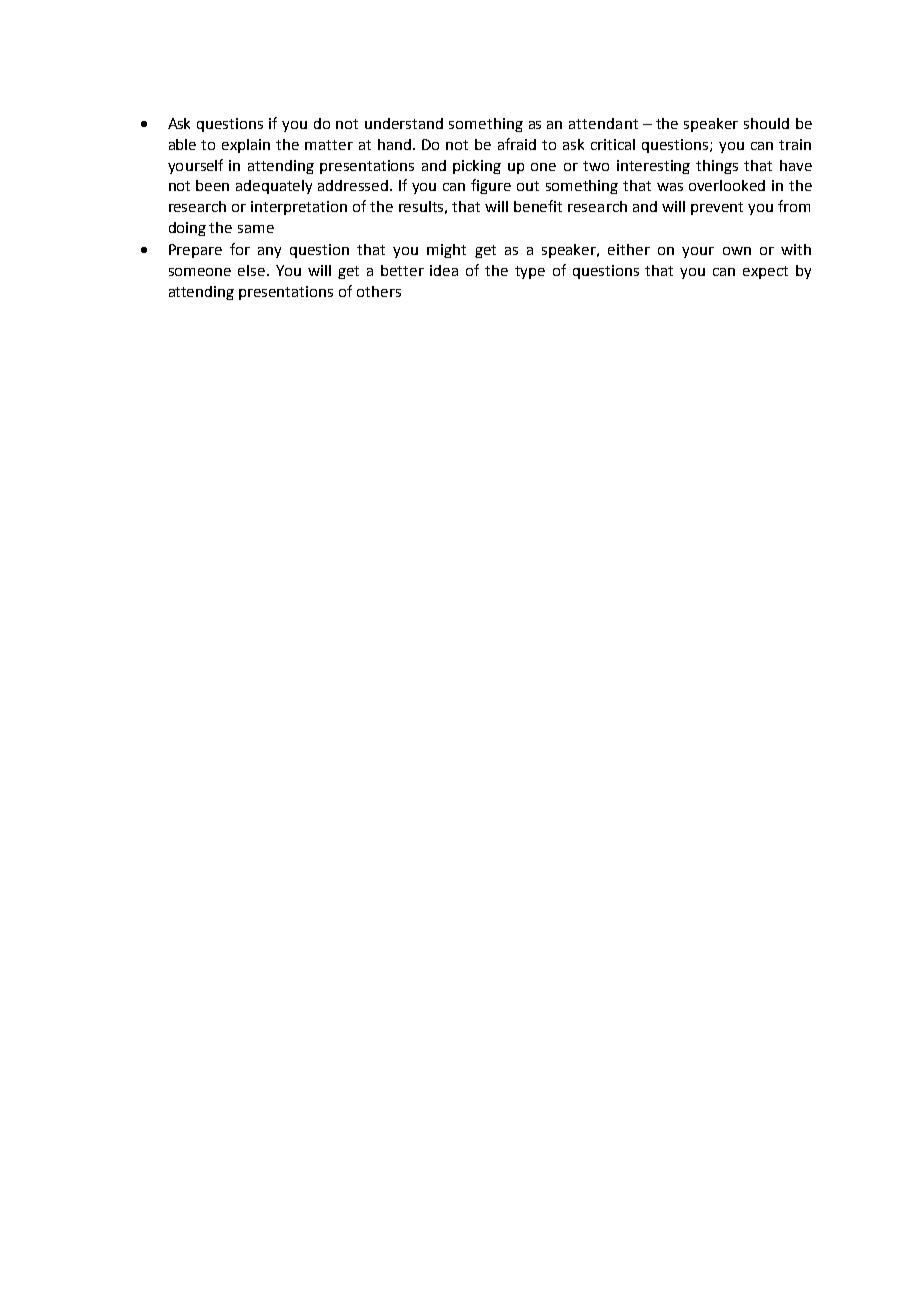  Describe the element at coordinates (299, 208) in the screenshot. I see `interpretation` at that location.
